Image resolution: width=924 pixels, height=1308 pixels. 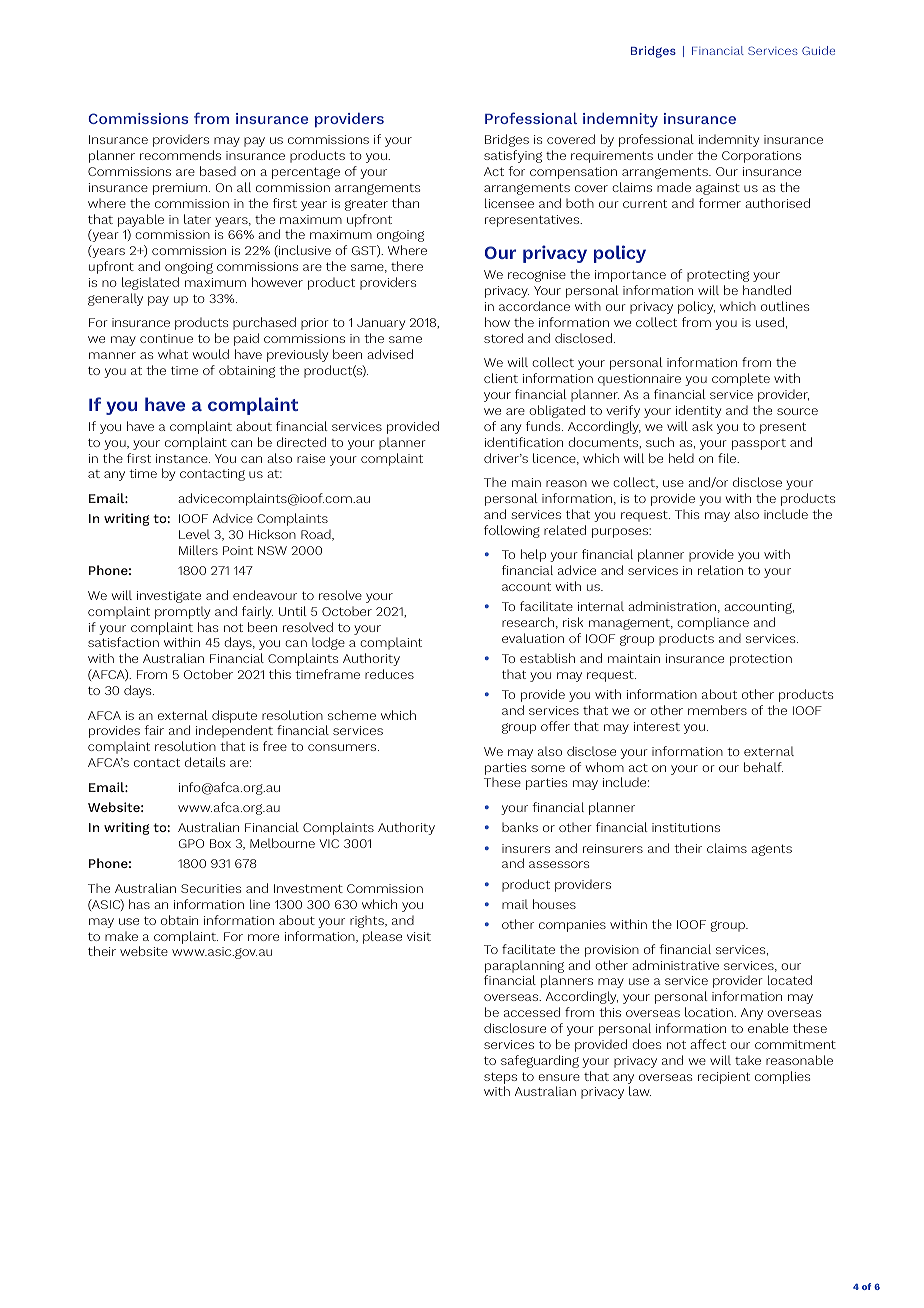 What do you see at coordinates (513, 156) in the document?
I see `satisfying` at bounding box center [513, 156].
